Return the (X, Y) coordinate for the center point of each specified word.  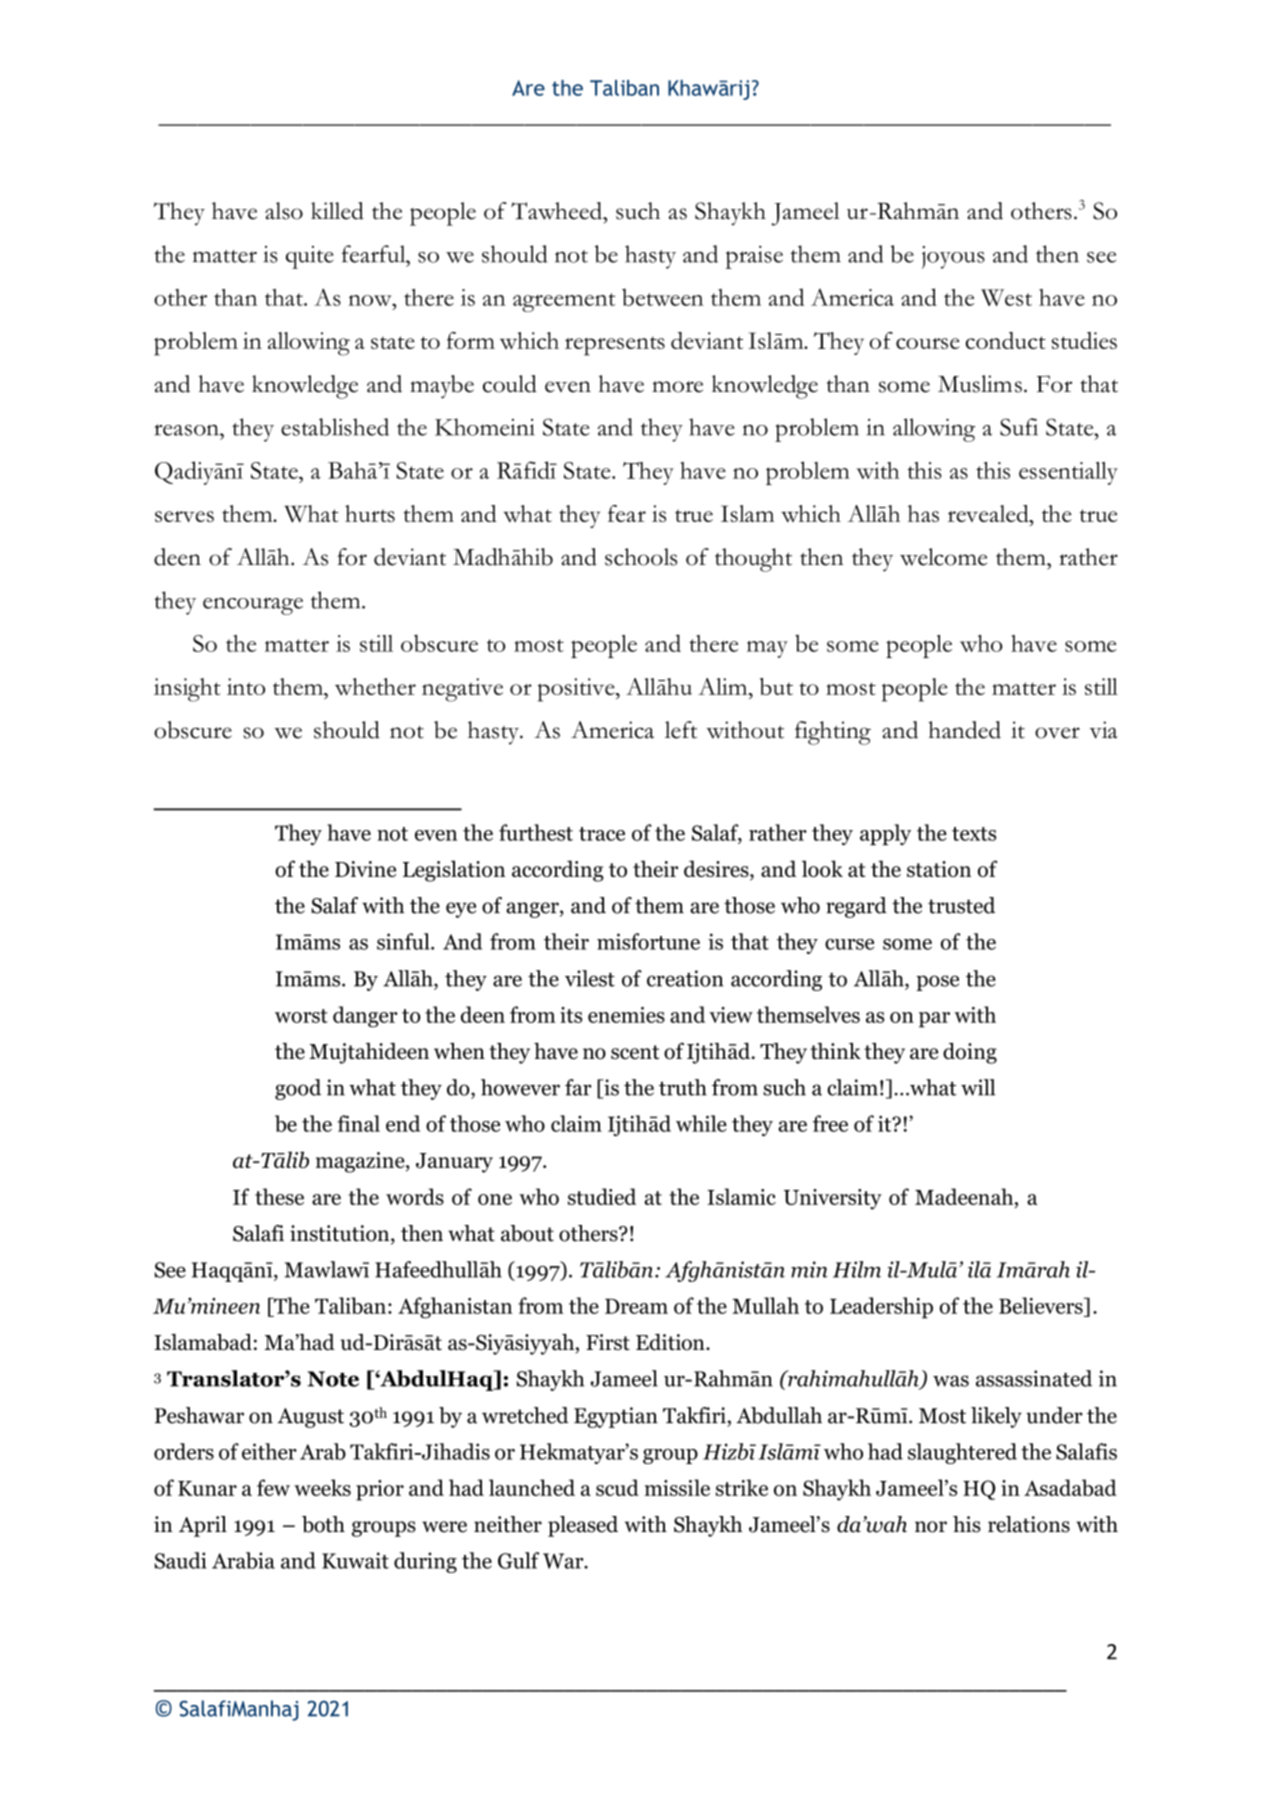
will (978, 1087)
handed (964, 730)
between (662, 297)
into (246, 686)
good (298, 1089)
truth (683, 1087)
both (323, 1524)
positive (577, 690)
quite (310, 257)
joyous (953, 257)
